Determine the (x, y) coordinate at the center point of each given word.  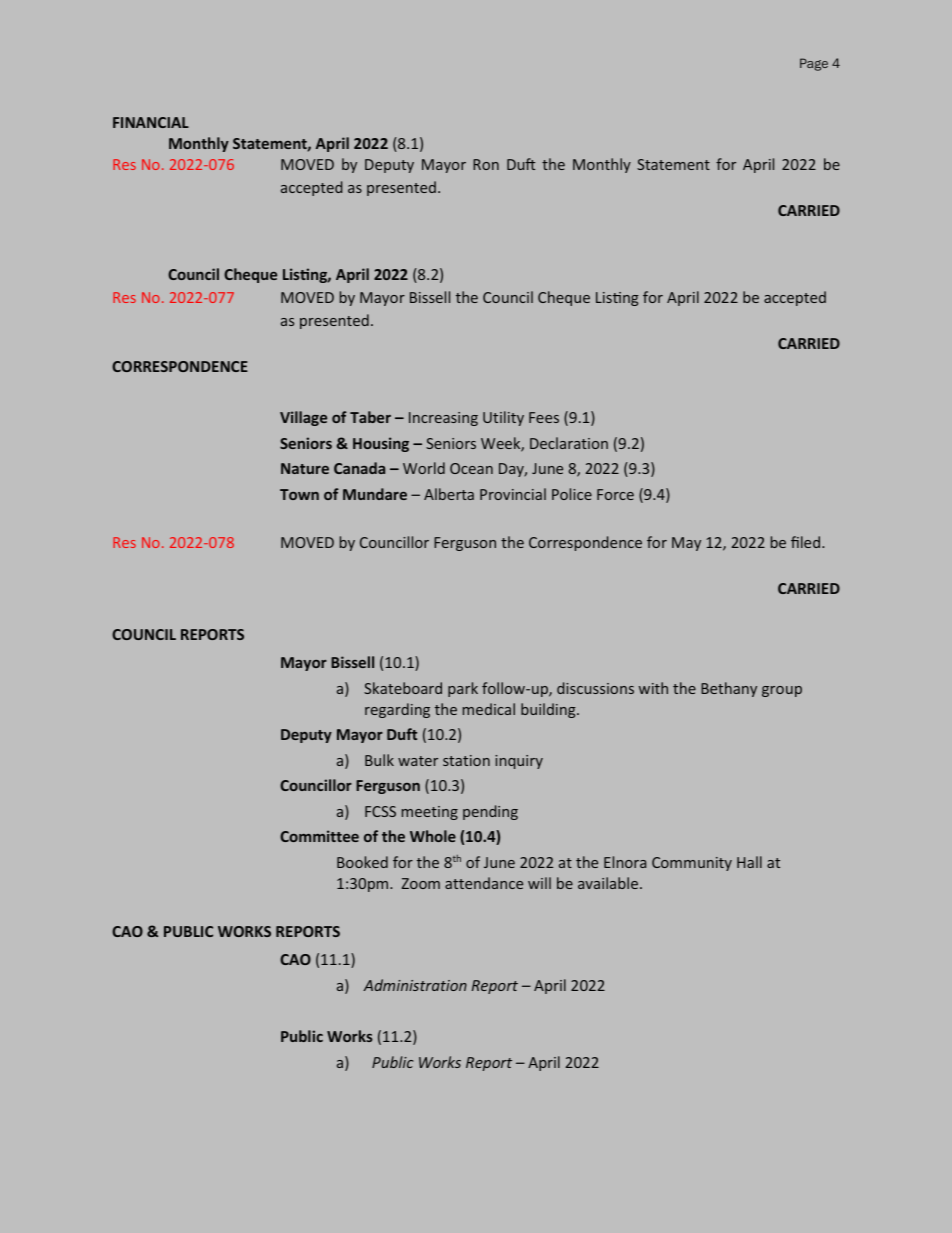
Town (299, 494)
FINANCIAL (151, 122)
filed (805, 542)
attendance (484, 883)
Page (814, 64)
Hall (749, 862)
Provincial (513, 494)
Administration (415, 985)
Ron (486, 164)
